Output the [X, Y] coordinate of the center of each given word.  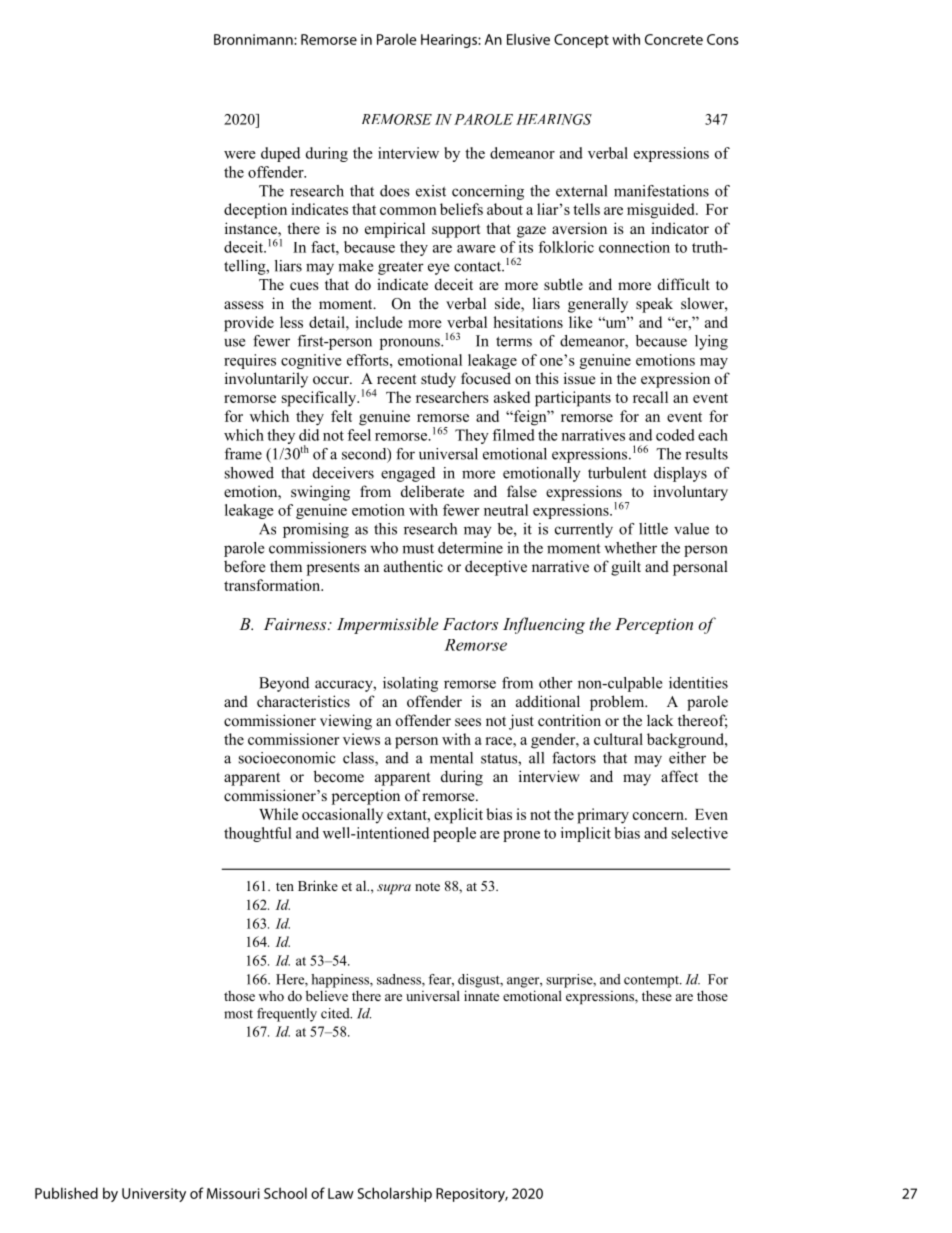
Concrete [674, 39]
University [154, 1195]
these [657, 995]
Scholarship [395, 1194]
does [395, 191]
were [240, 155]
